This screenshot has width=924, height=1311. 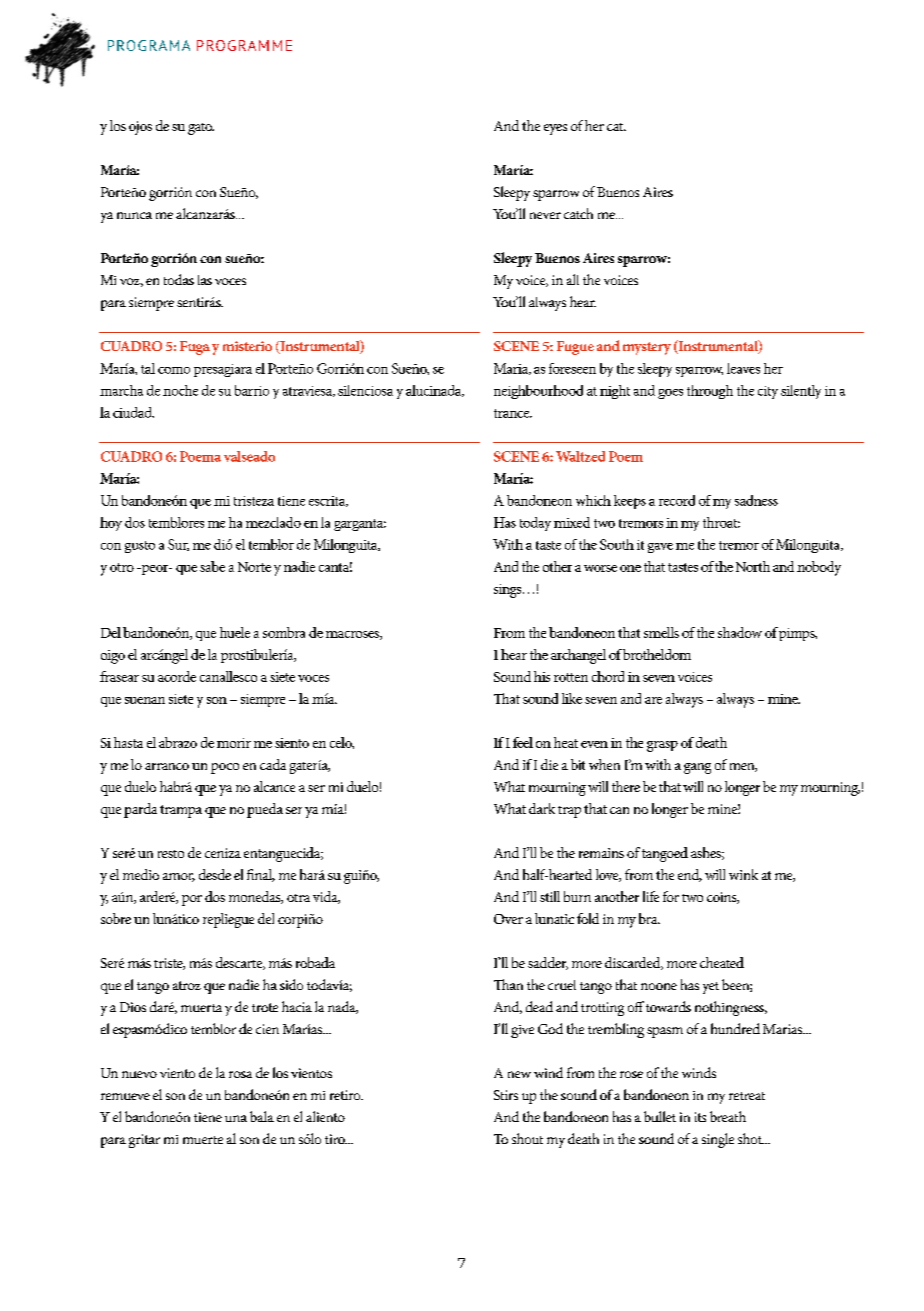 I want to click on eyes, so click(x=555, y=129).
